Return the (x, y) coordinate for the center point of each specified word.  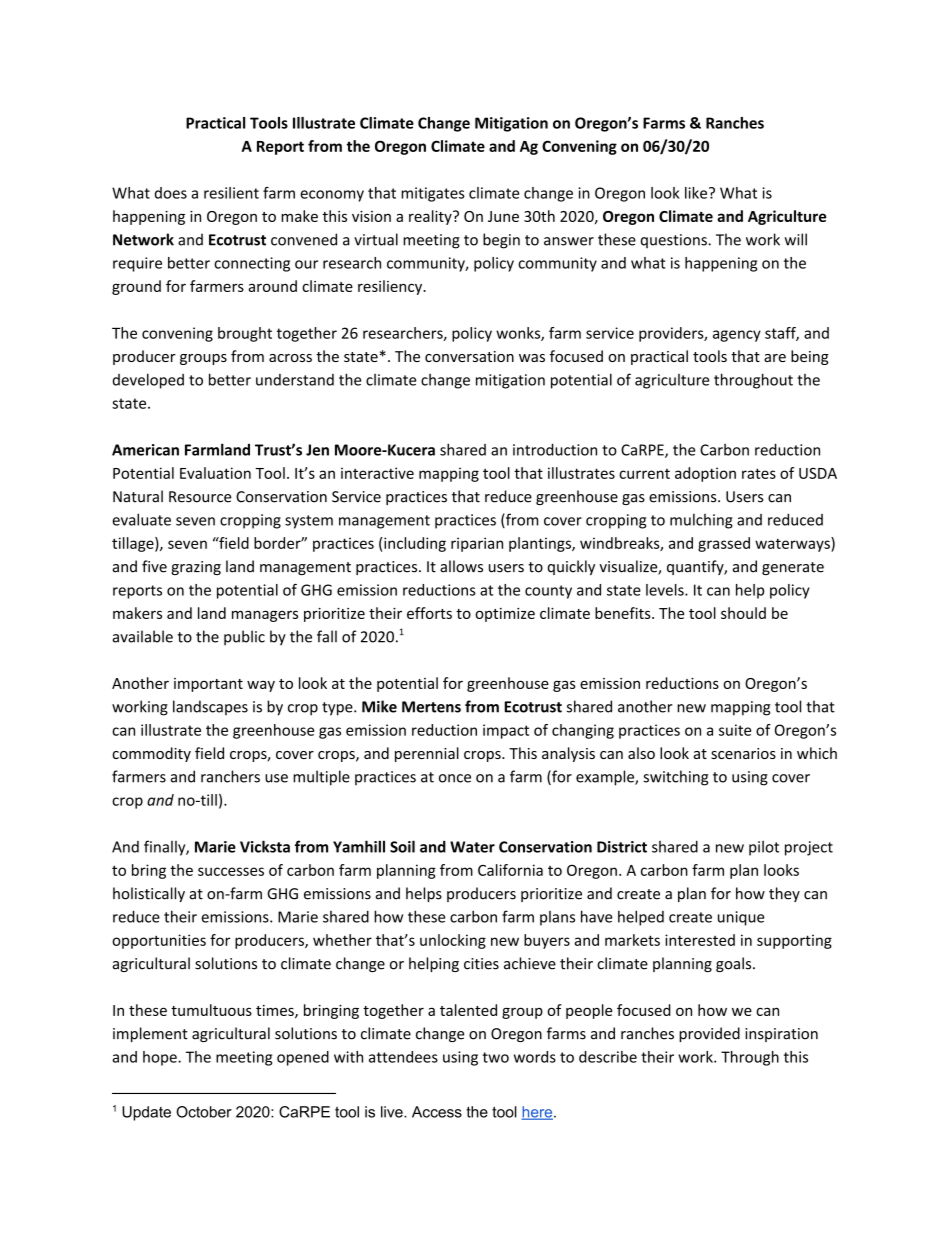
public (244, 638)
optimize (505, 615)
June (503, 216)
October (204, 1112)
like (696, 193)
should (743, 613)
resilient (231, 193)
